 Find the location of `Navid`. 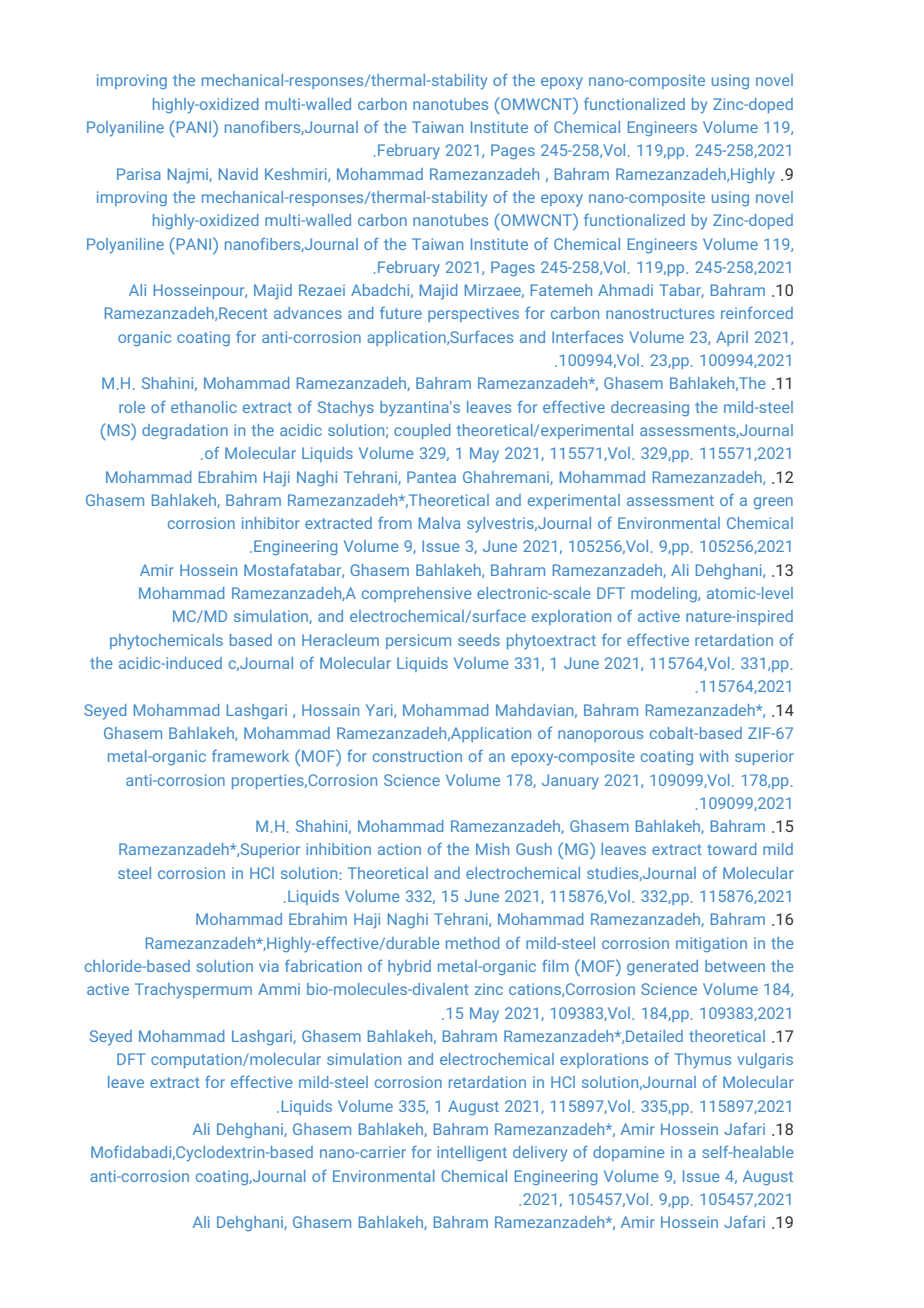

Navid is located at coordinates (238, 174).
